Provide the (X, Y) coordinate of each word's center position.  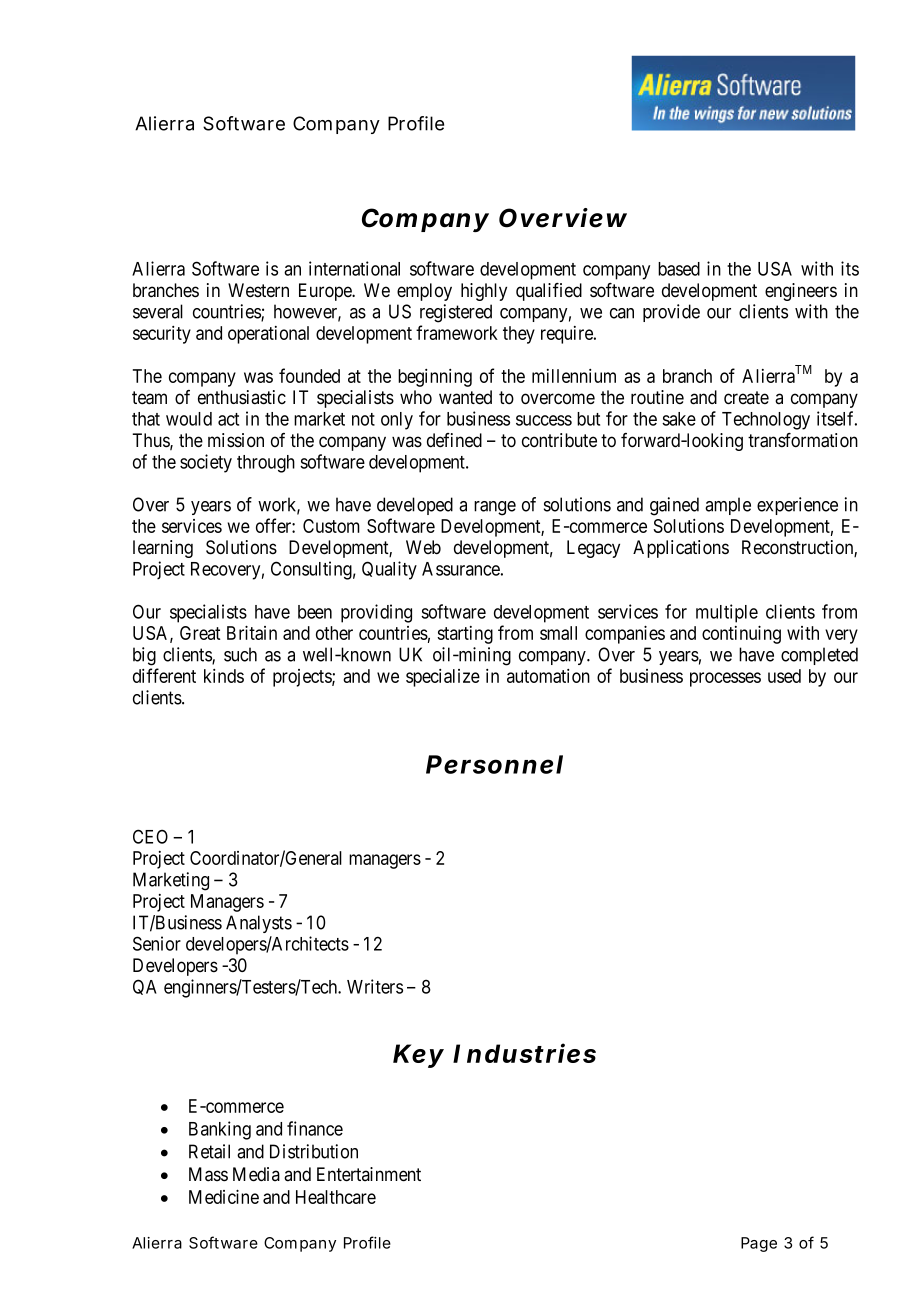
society (206, 463)
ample (728, 506)
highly (484, 292)
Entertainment (369, 1174)
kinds (224, 676)
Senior (157, 943)
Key (418, 1056)
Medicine (224, 1196)
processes (725, 679)
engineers (801, 292)
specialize (443, 678)
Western (258, 290)
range (495, 508)
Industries (524, 1053)
